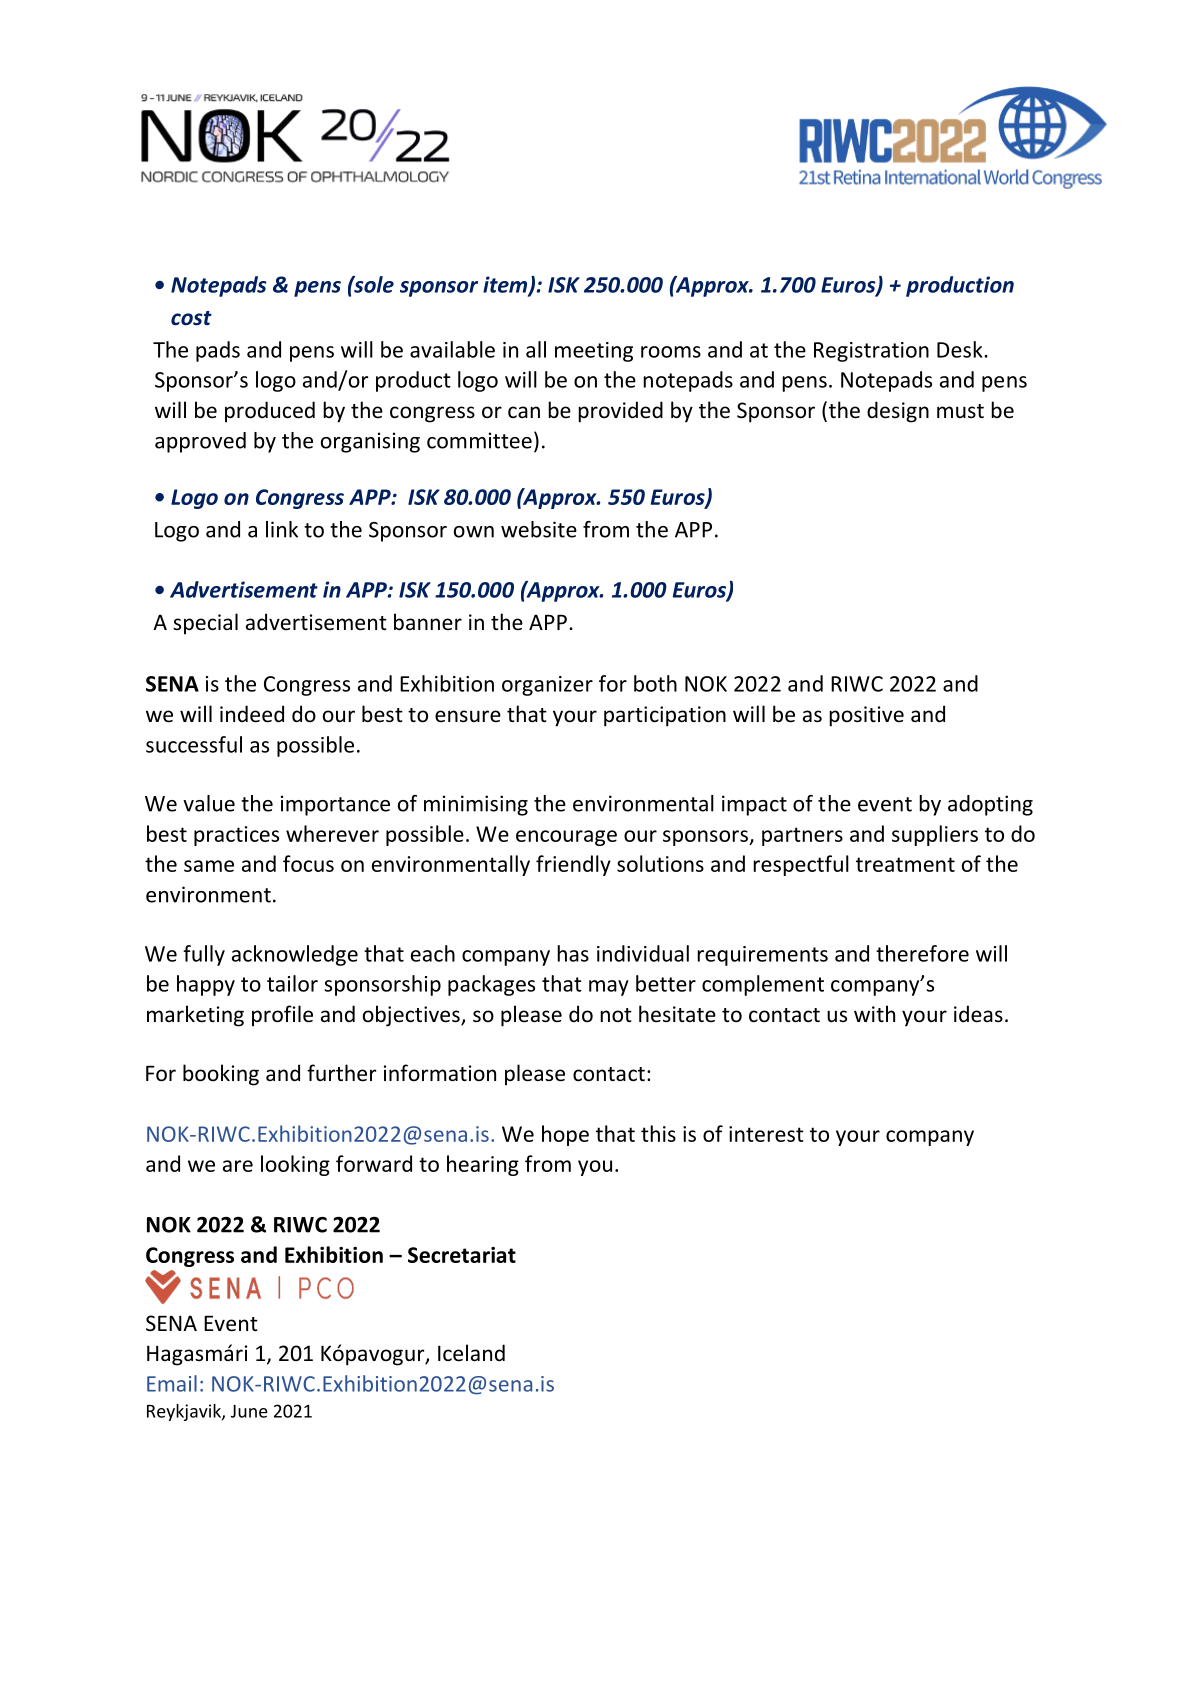  Describe the element at coordinates (191, 318) in the screenshot. I see `cost` at that location.
